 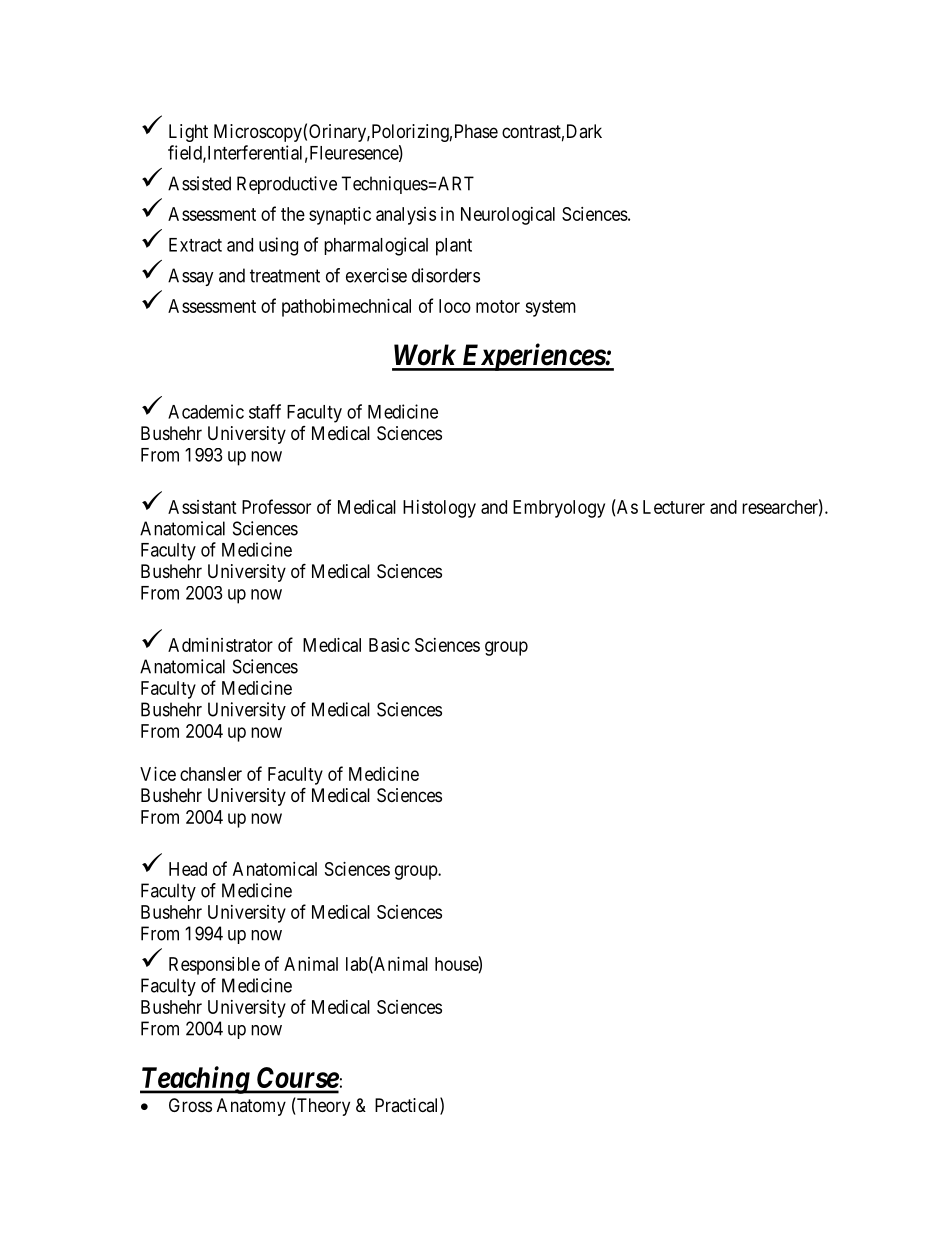 I want to click on loco, so click(x=455, y=306).
